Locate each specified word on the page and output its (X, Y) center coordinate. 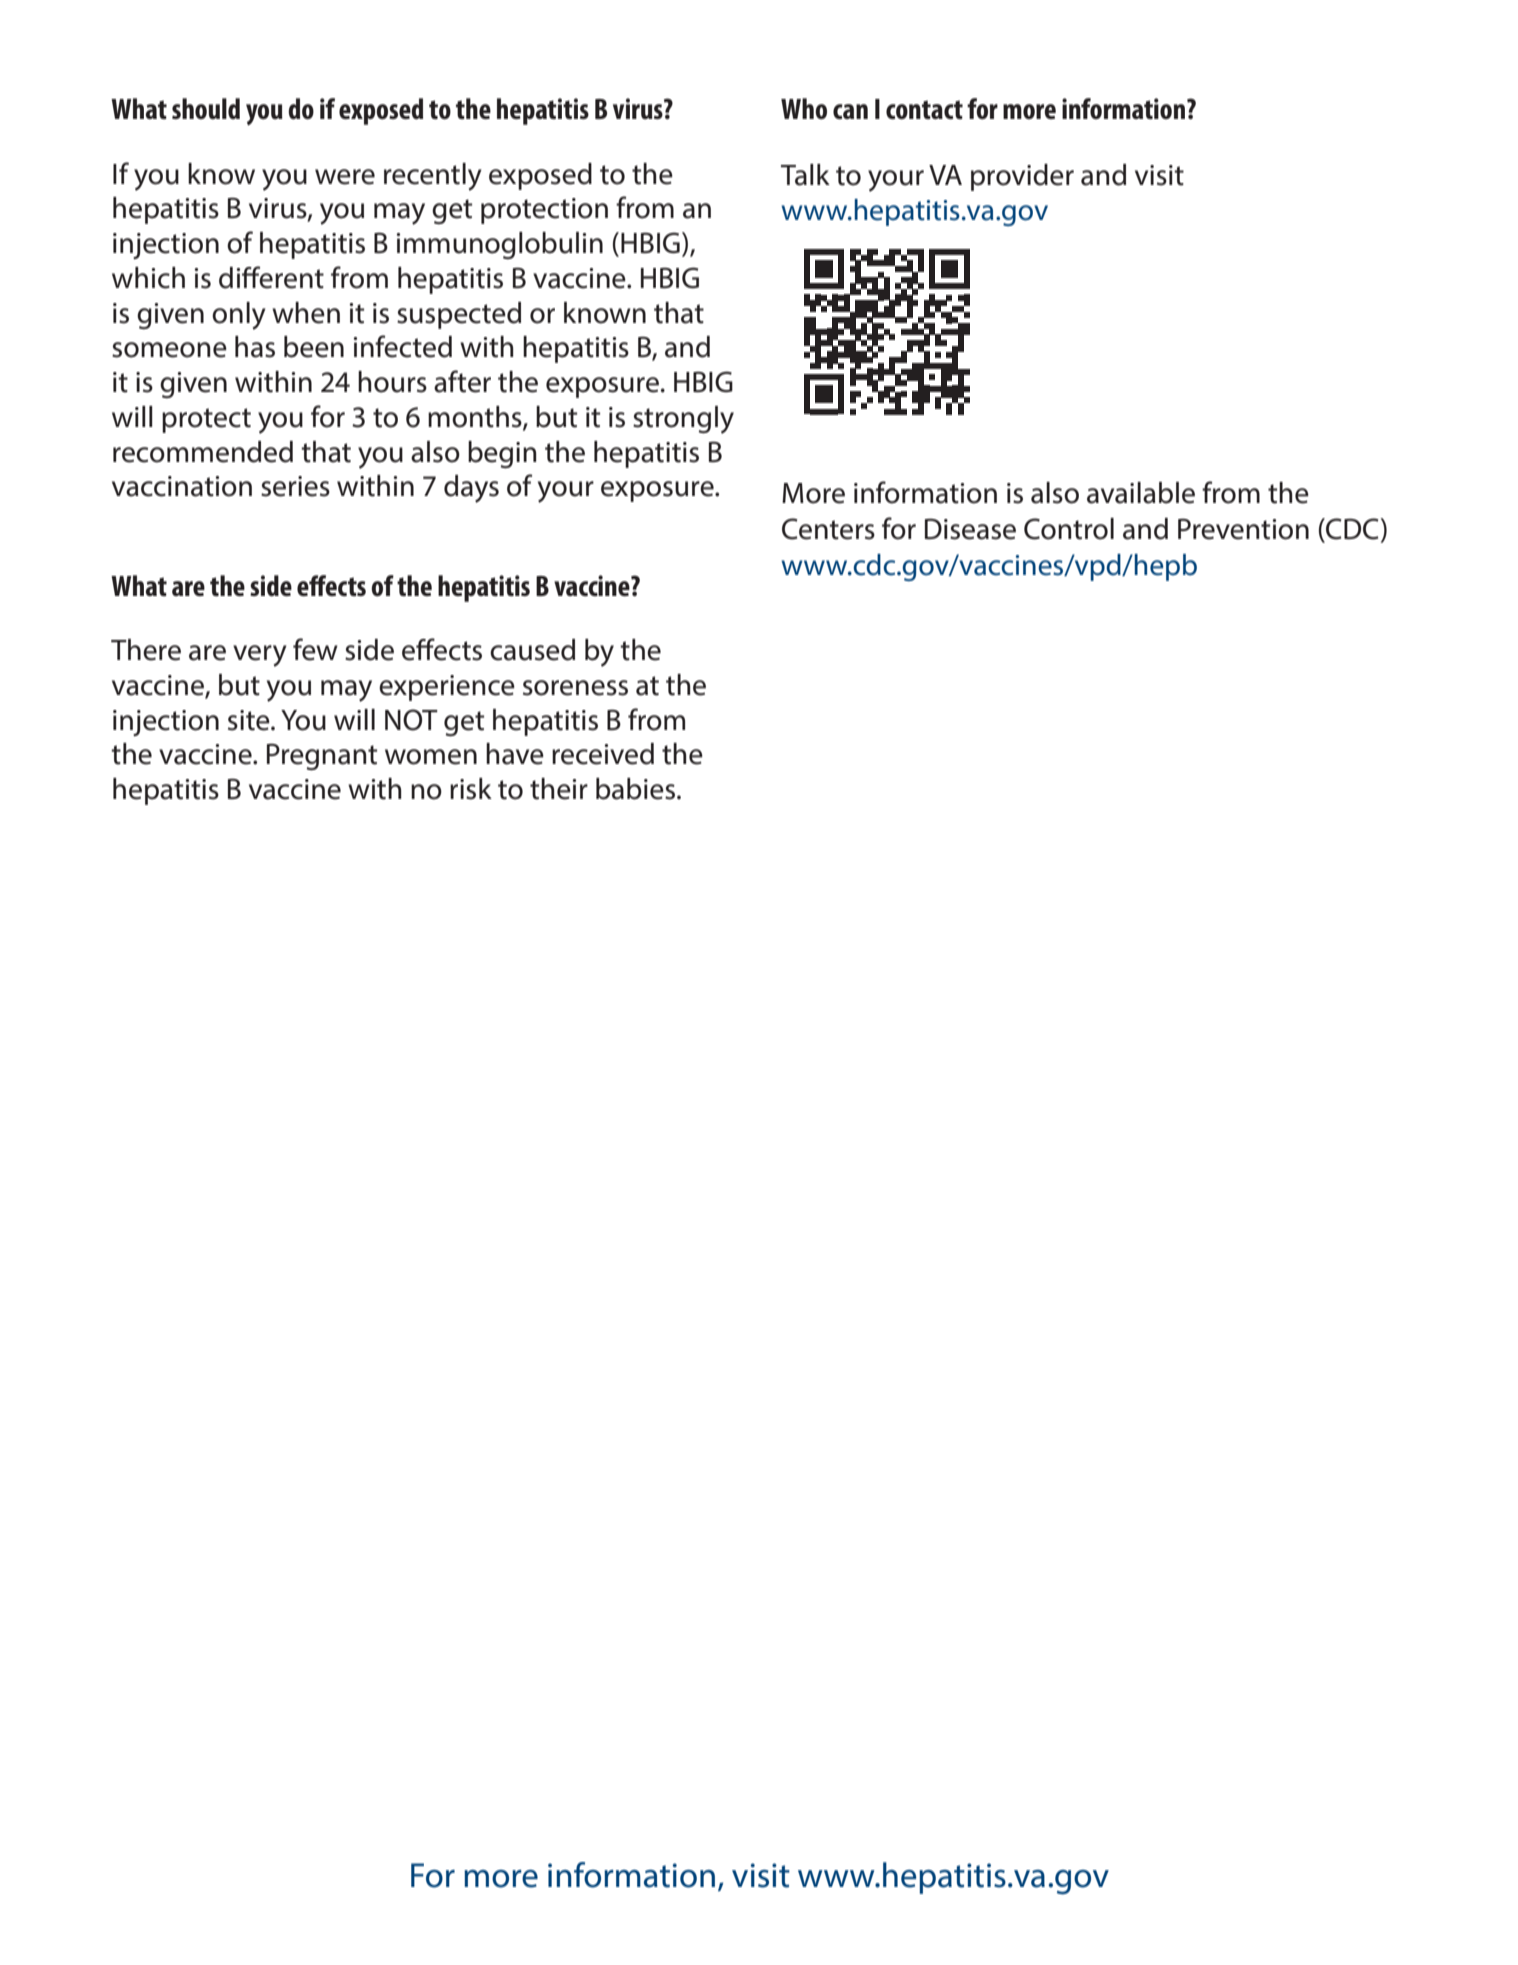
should (206, 109)
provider (1022, 177)
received (603, 754)
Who (804, 108)
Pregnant (322, 756)
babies (635, 789)
